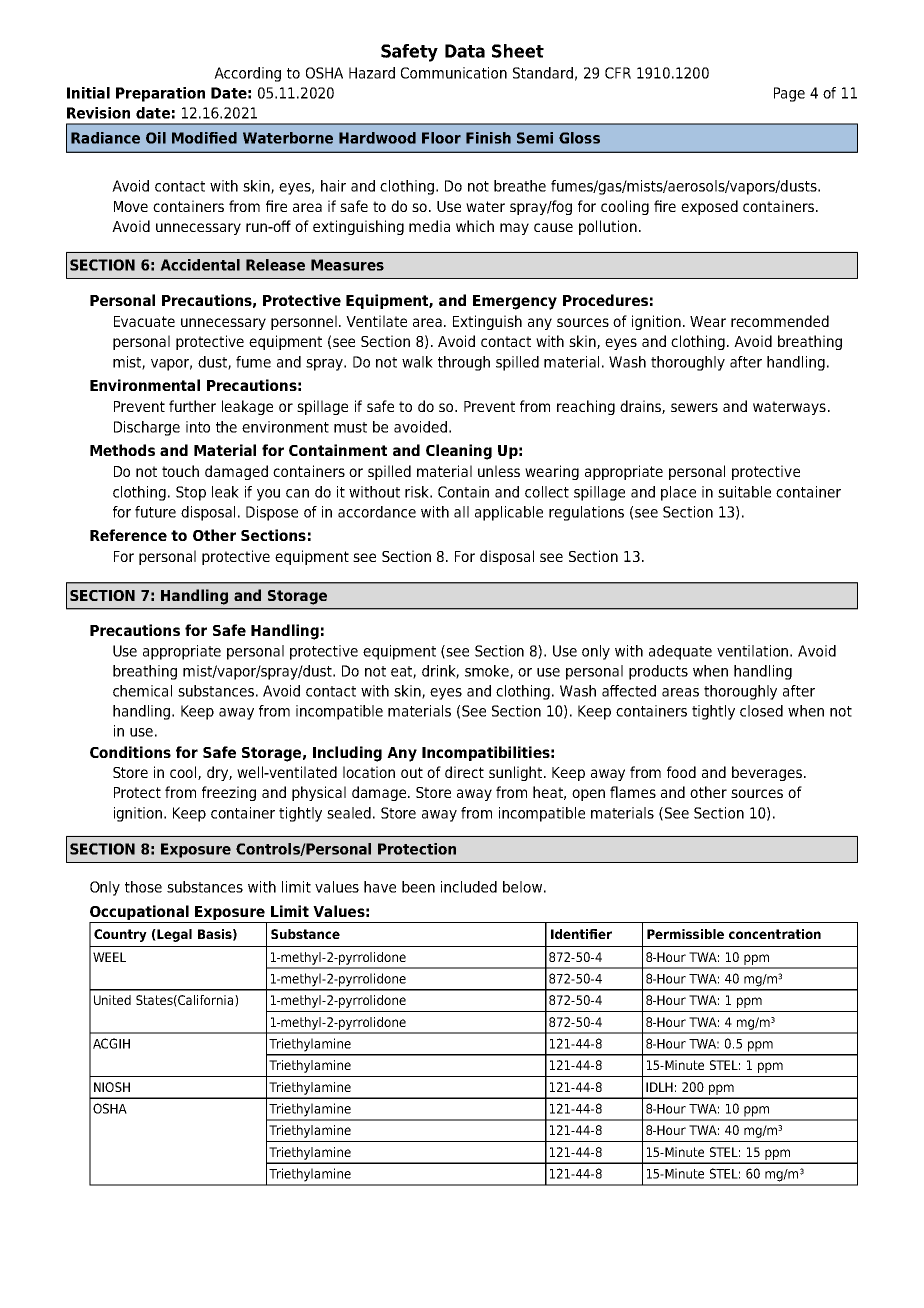 The image size is (924, 1308). What do you see at coordinates (417, 362) in the screenshot?
I see `walk` at bounding box center [417, 362].
